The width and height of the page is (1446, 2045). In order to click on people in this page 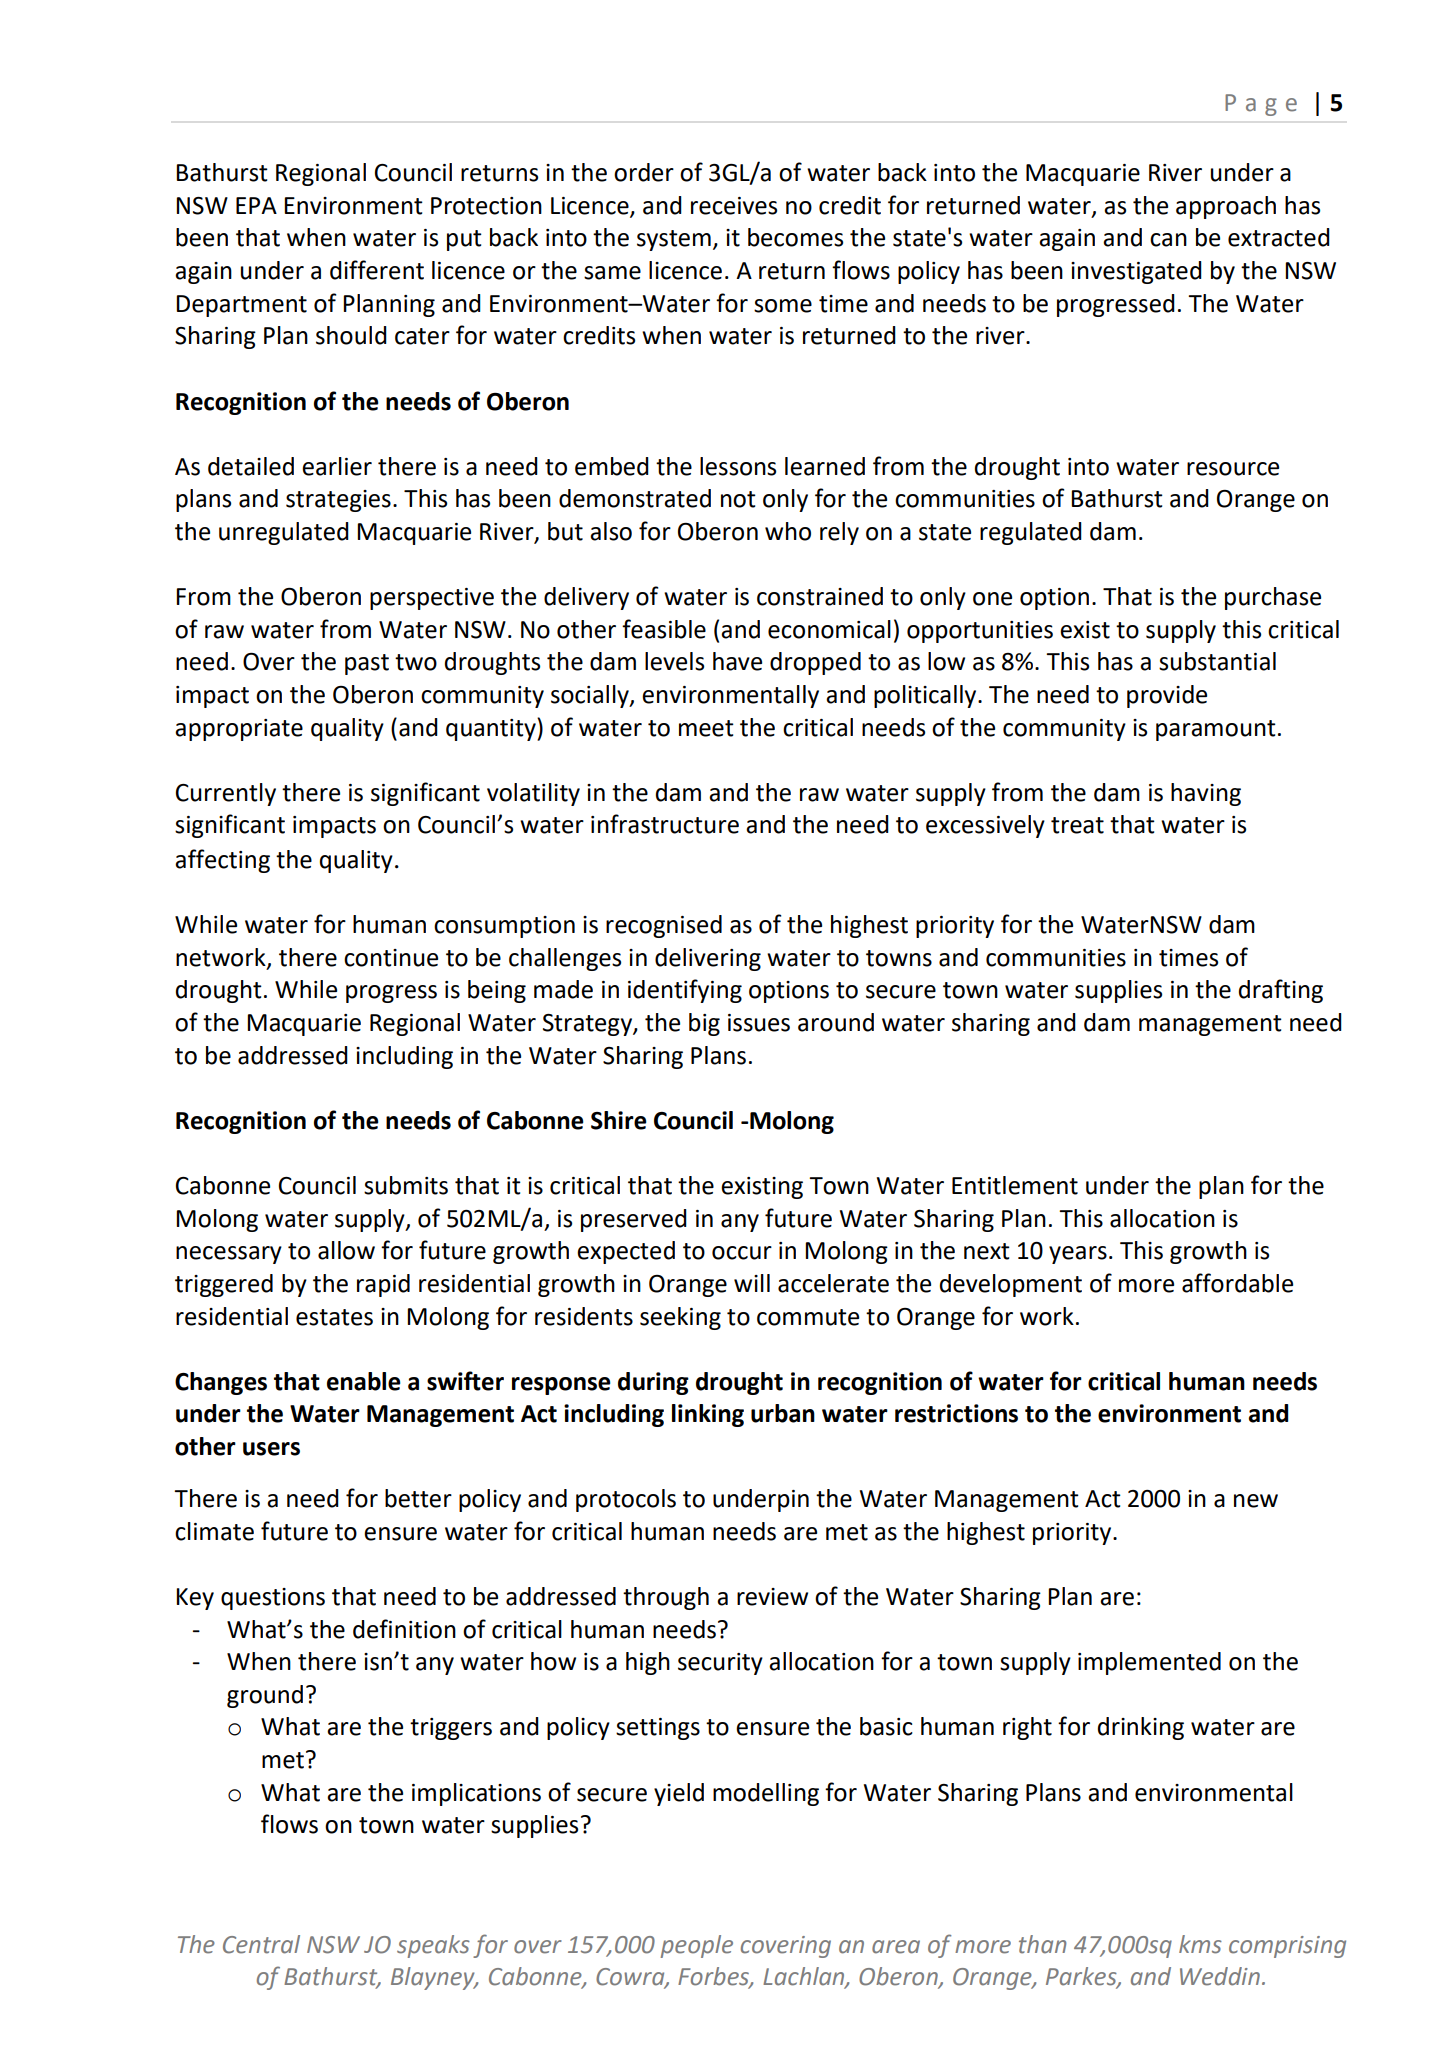, I will do `click(696, 1946)`.
